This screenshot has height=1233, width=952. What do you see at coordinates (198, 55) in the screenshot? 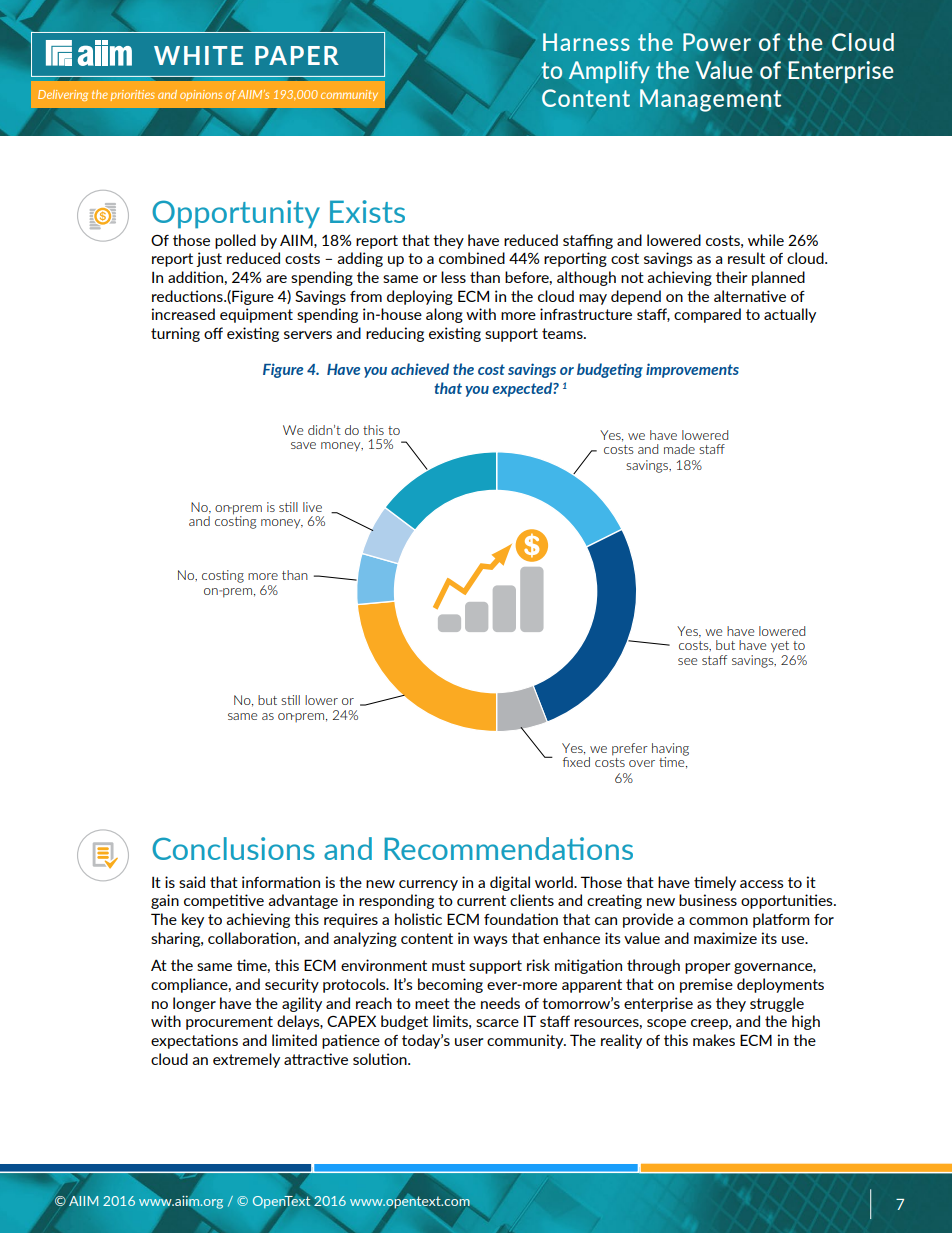
I see `WHITE` at bounding box center [198, 55].
